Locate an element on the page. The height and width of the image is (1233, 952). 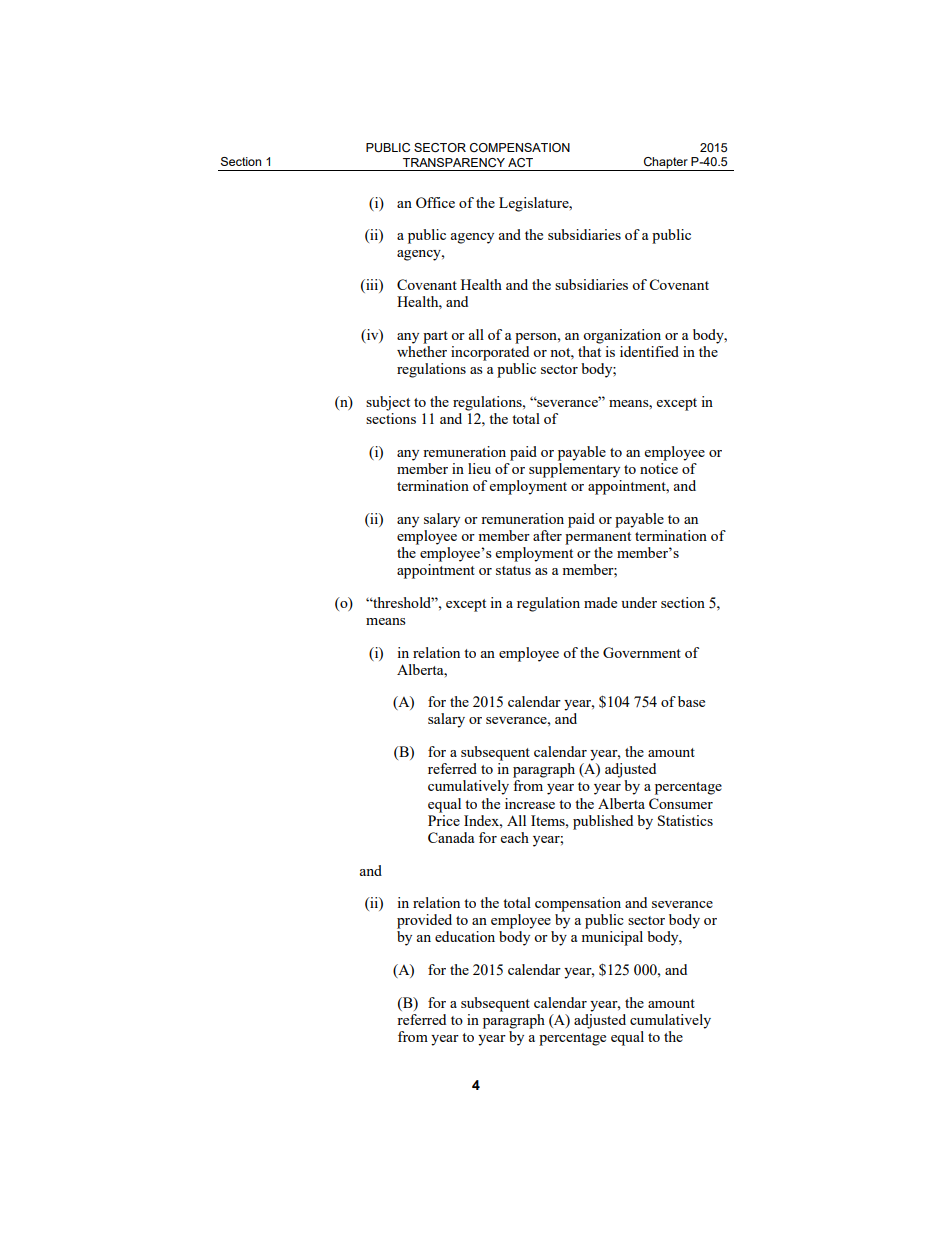
under is located at coordinates (639, 602).
